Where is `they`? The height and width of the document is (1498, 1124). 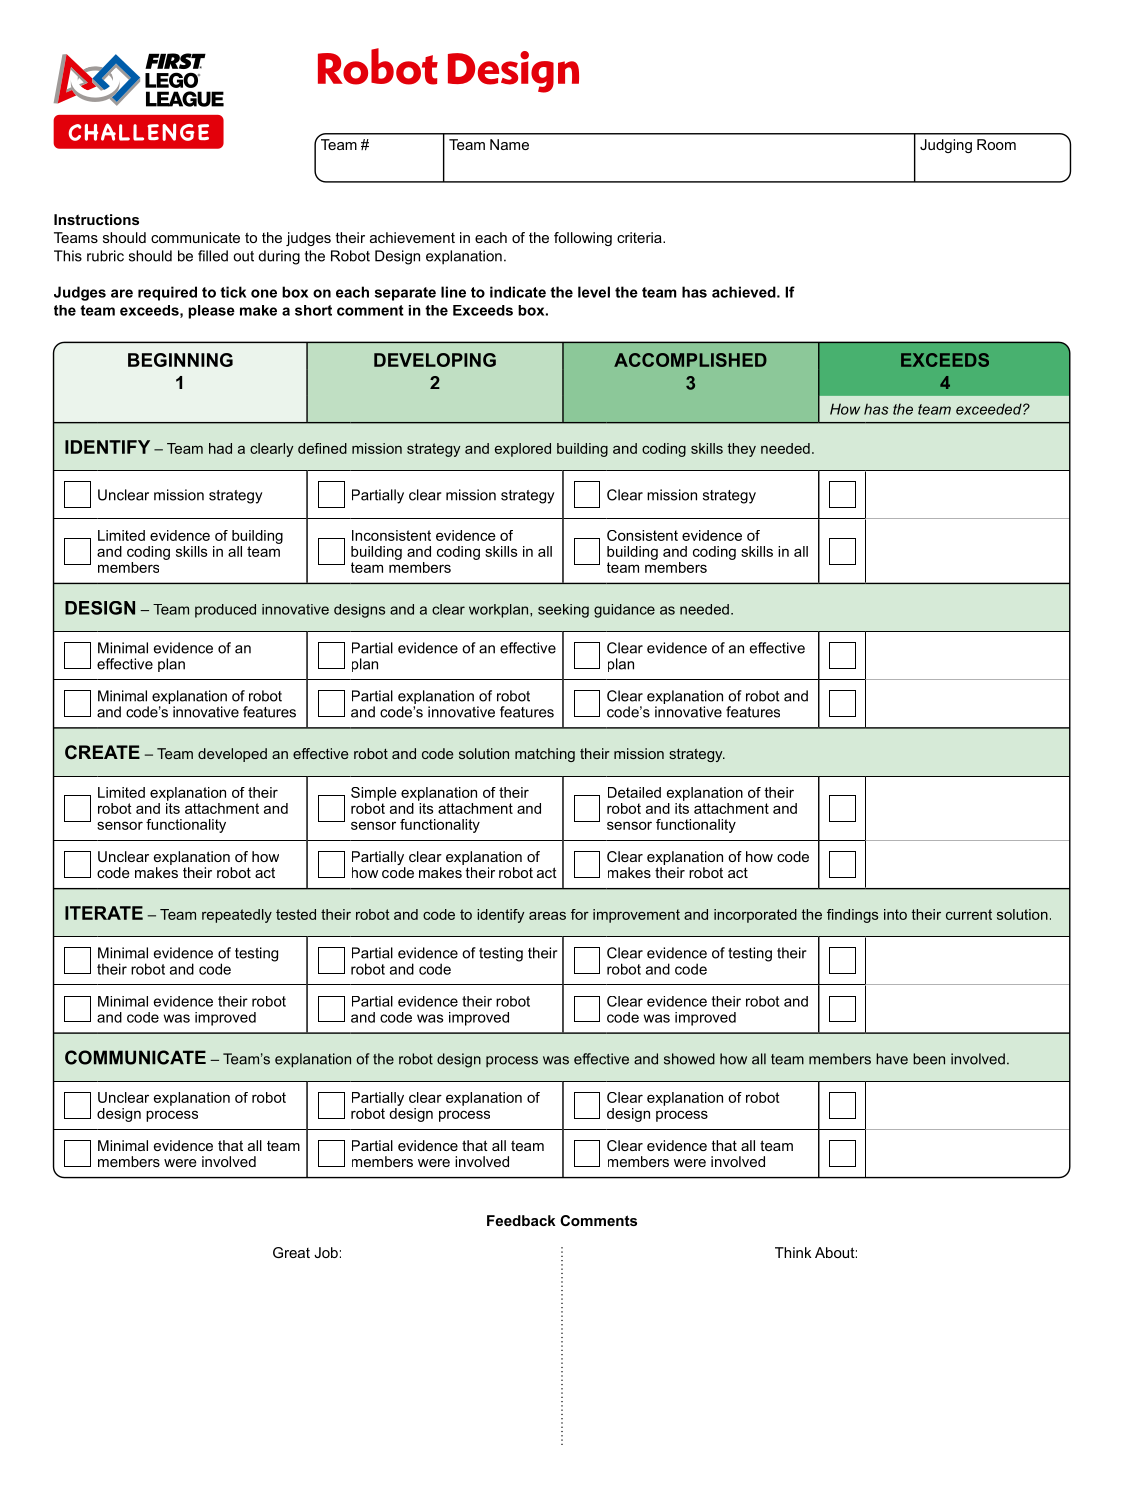 they is located at coordinates (741, 450).
